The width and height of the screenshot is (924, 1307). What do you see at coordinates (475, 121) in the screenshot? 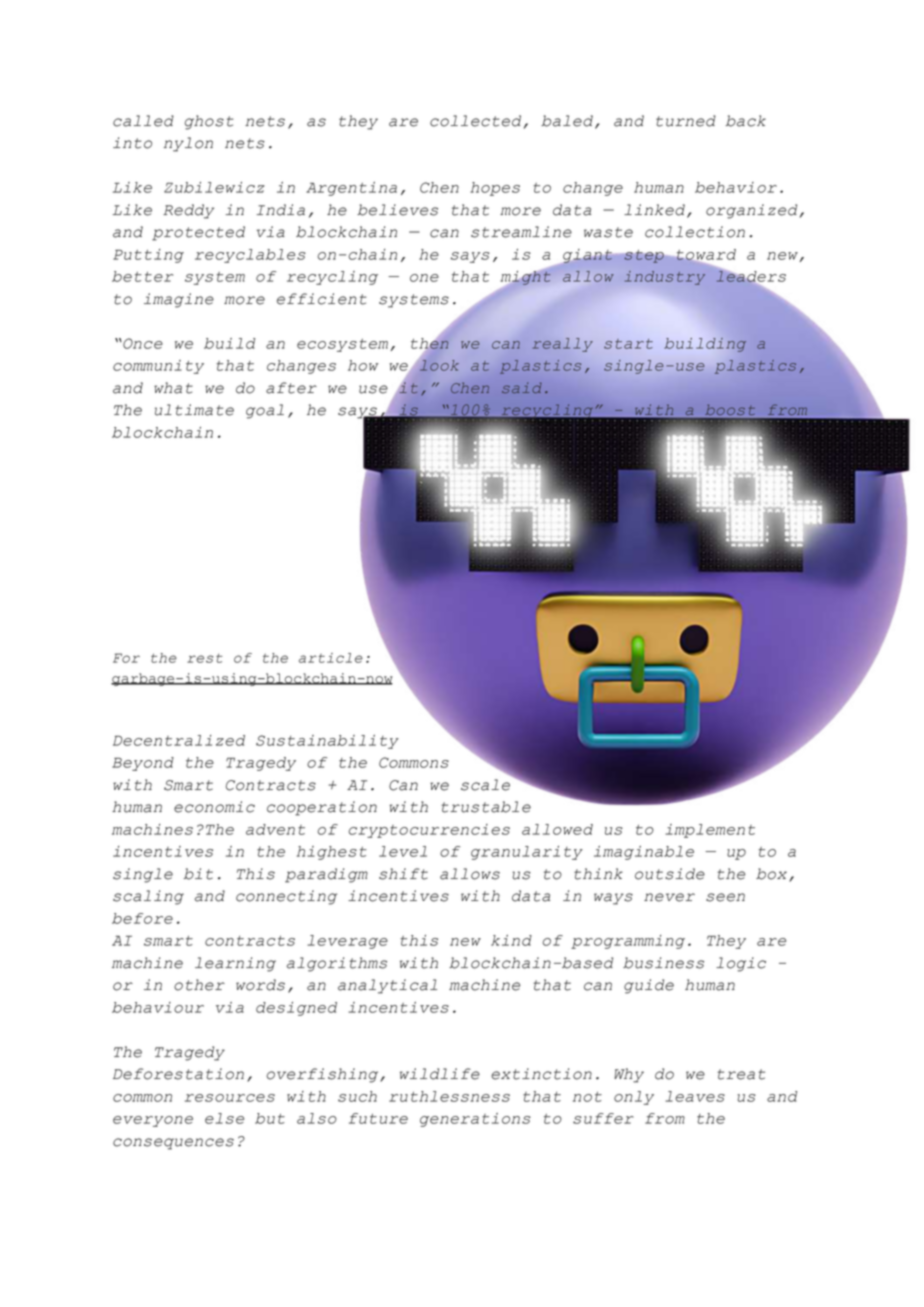
I see `collected` at bounding box center [475, 121].
